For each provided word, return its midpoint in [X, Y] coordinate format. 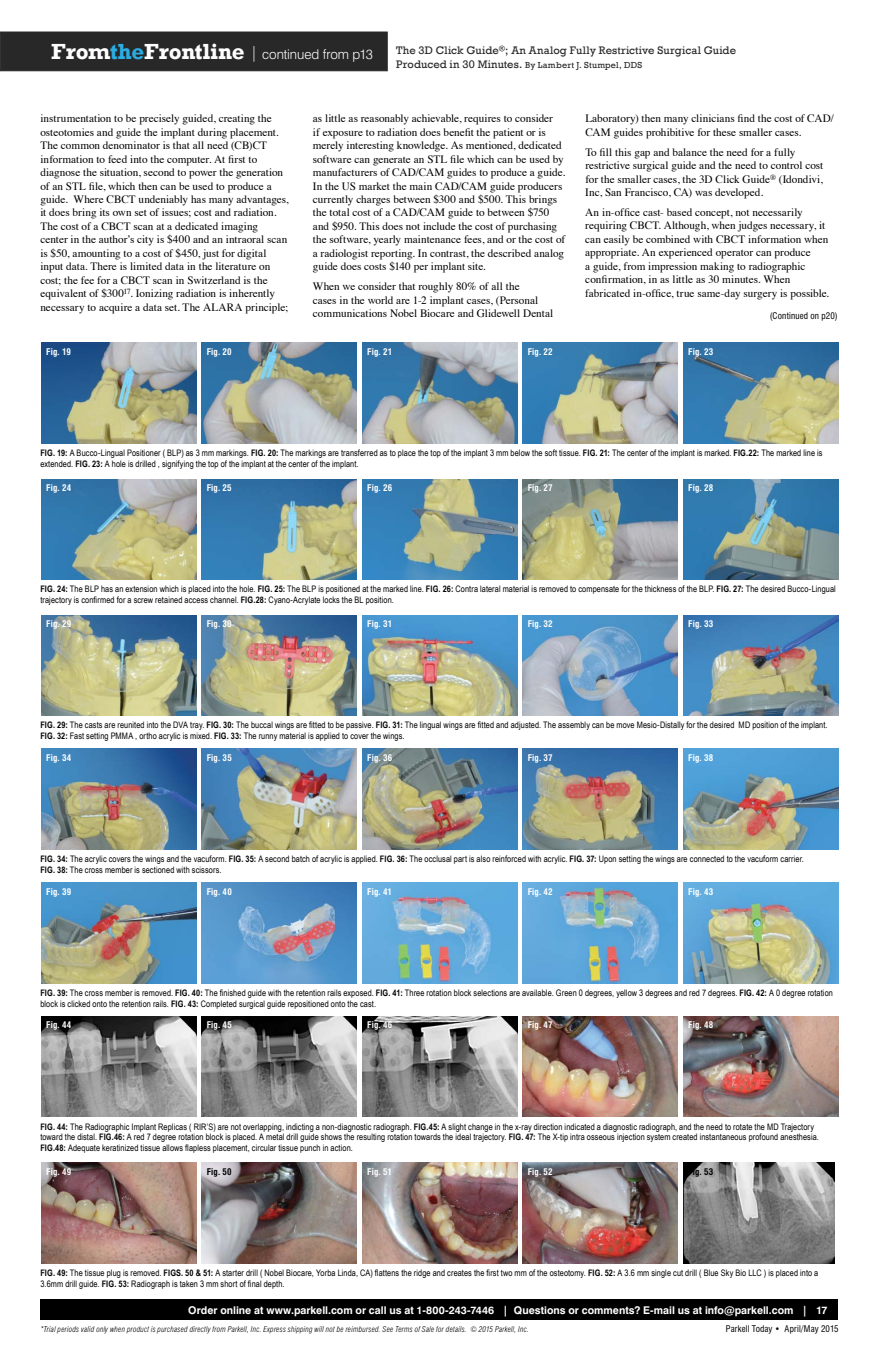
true [685, 294]
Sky [727, 1273]
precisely [159, 119]
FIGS [173, 1272]
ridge [422, 1273]
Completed [219, 1004]
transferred [359, 452]
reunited [130, 724]
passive [360, 727]
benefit [458, 132]
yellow [626, 993]
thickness [660, 588]
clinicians [713, 118]
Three [414, 992]
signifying [178, 464]
